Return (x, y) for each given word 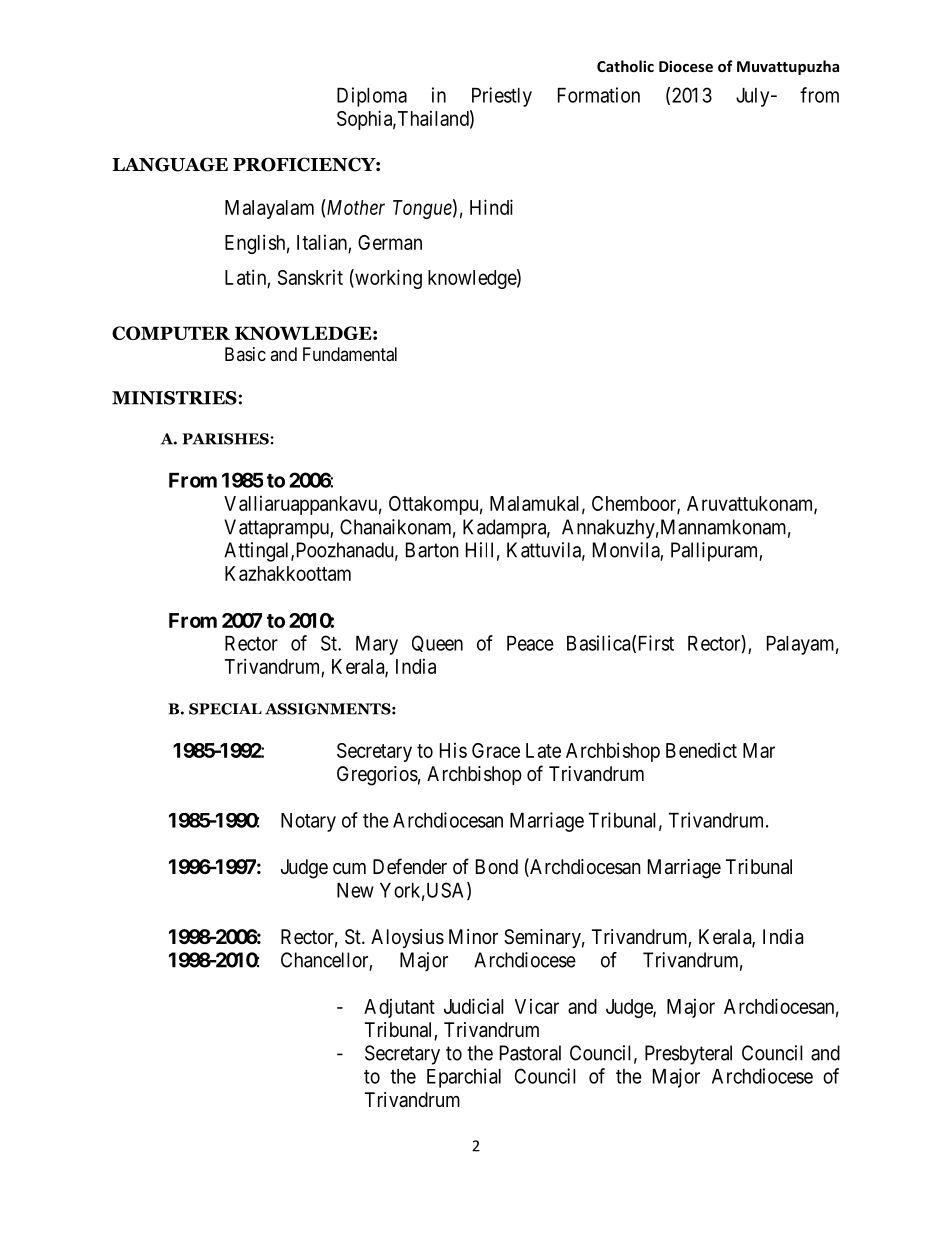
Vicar (537, 1006)
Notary (308, 822)
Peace (530, 643)
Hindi (491, 207)
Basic (245, 354)
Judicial (474, 1006)
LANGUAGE (170, 164)
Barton (432, 550)
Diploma (372, 97)
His (453, 750)
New (355, 890)
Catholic (625, 66)
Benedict (701, 750)
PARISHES (225, 439)
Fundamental (350, 354)
